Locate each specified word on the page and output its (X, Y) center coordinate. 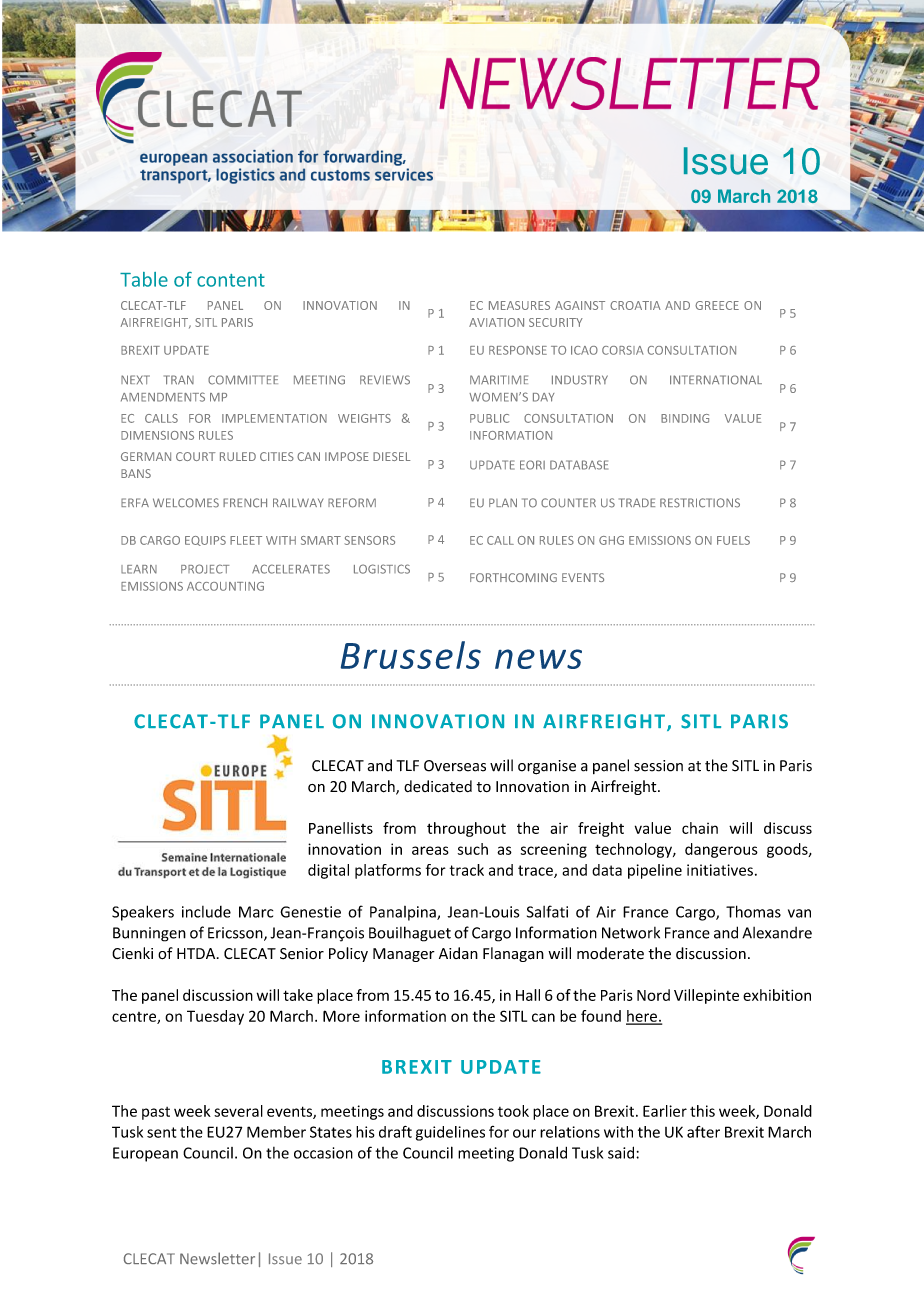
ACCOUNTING (225, 586)
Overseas (455, 766)
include (206, 912)
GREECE (717, 305)
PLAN (503, 502)
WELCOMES (186, 503)
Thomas (753, 911)
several (238, 1111)
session (658, 766)
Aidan (458, 953)
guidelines (450, 1133)
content (231, 280)
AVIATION (496, 322)
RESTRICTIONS (700, 503)
